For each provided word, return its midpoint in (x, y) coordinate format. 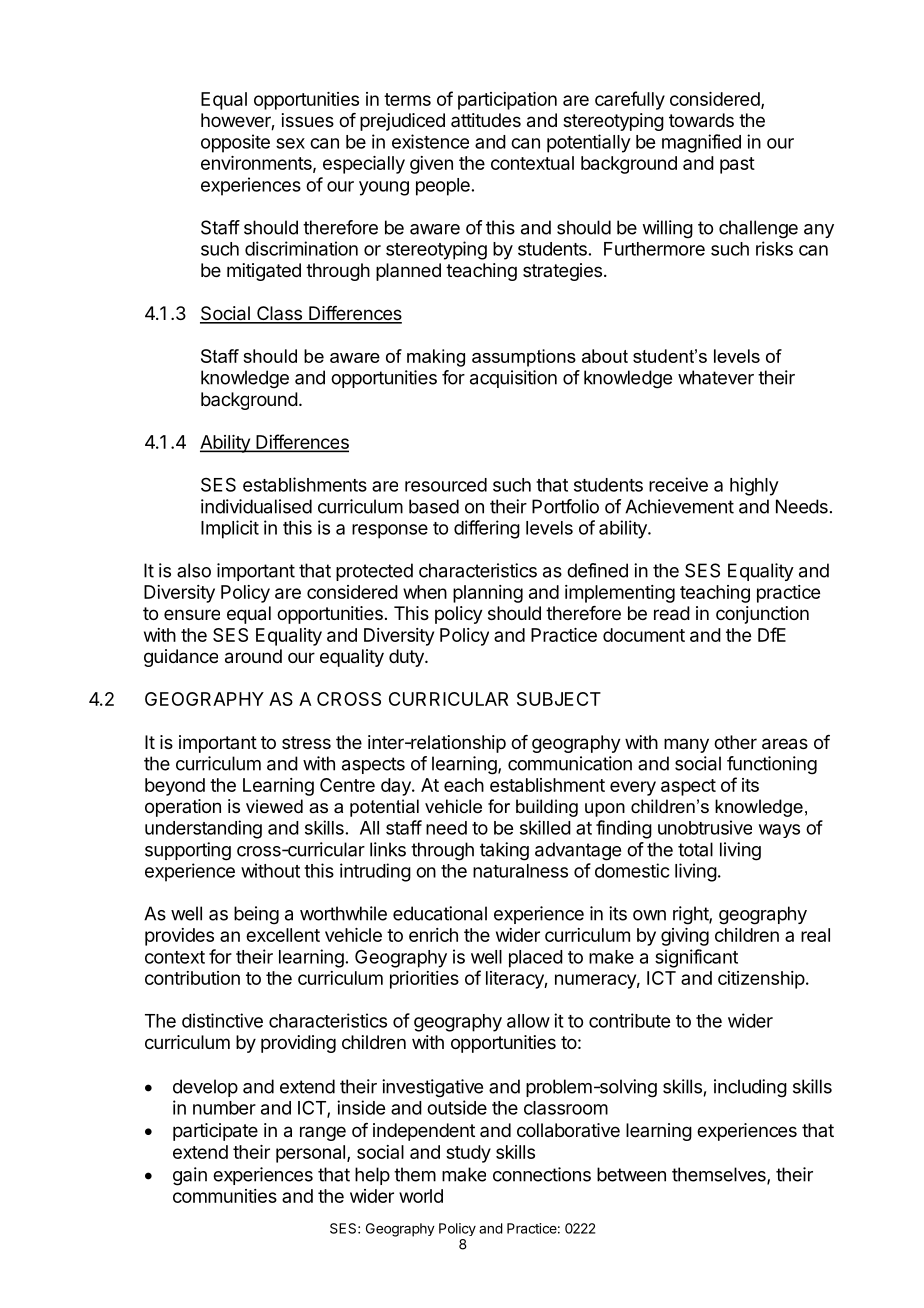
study (468, 1154)
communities (225, 1196)
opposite (235, 143)
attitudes (486, 120)
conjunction (762, 615)
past (737, 165)
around (253, 656)
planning (488, 594)
